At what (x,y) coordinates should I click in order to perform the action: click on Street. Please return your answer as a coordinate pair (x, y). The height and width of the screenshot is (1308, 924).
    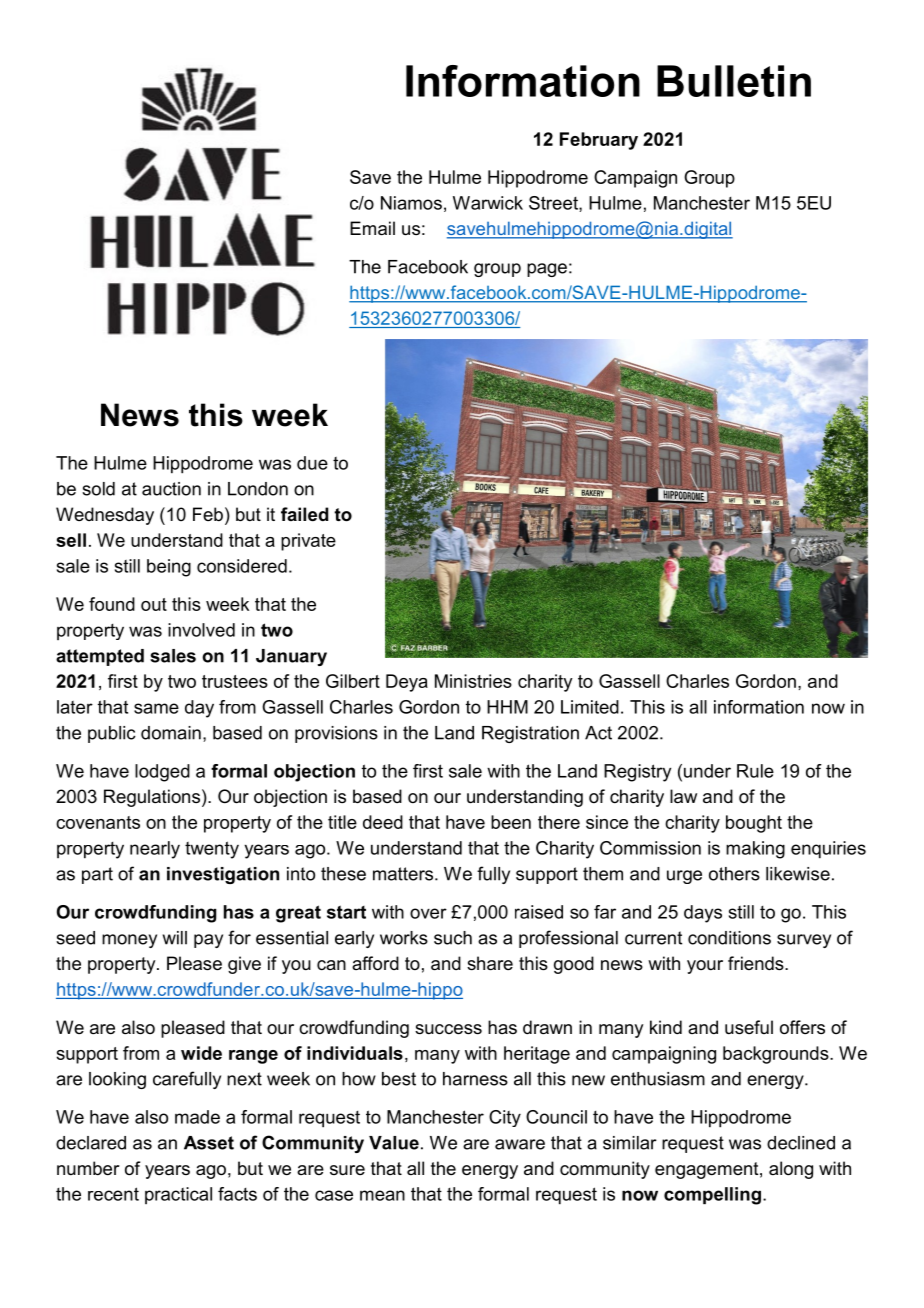
    Looking at the image, I should click on (554, 204).
